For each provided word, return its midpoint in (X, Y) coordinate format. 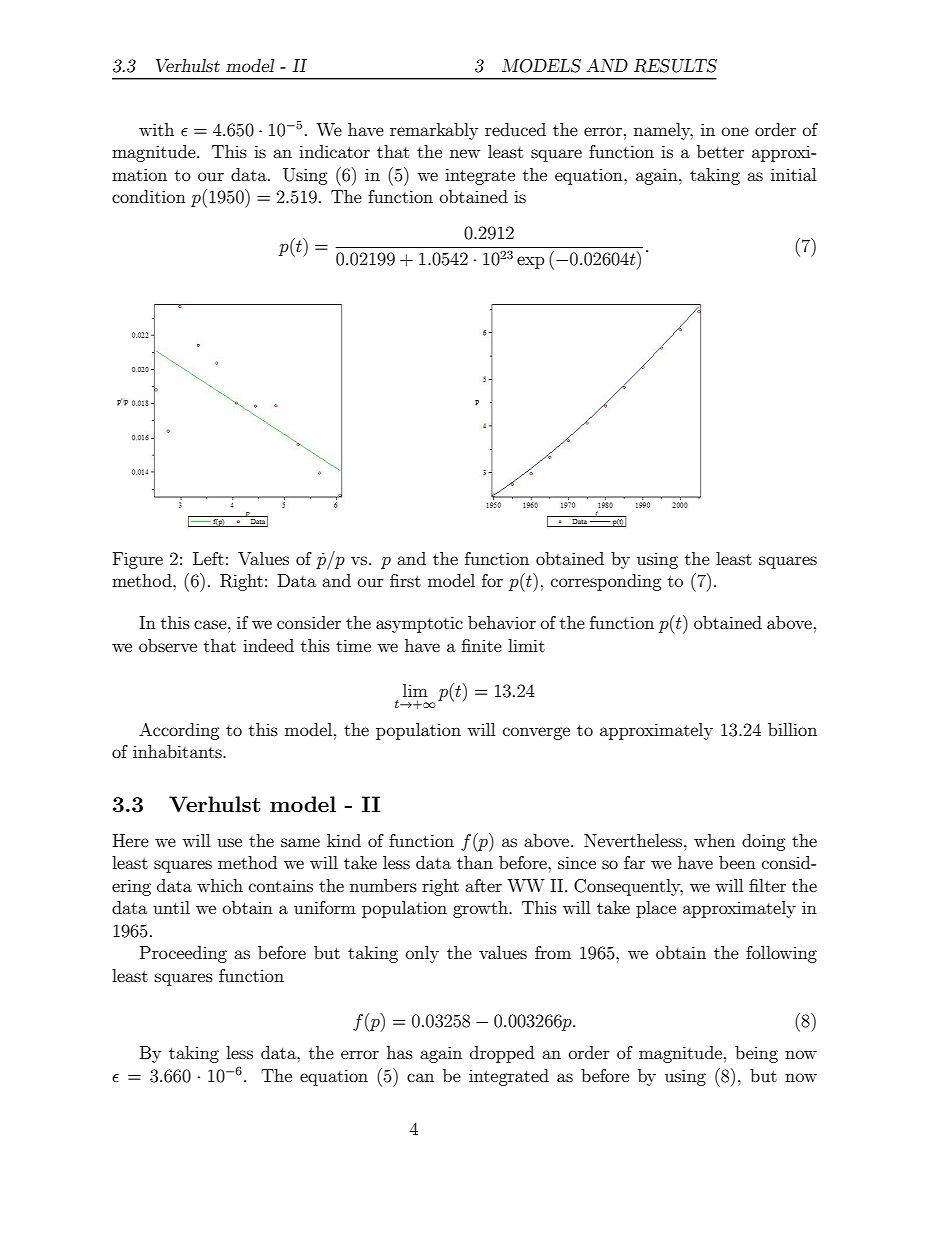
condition (149, 196)
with (156, 129)
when (714, 840)
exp (531, 262)
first (405, 580)
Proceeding (183, 954)
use (229, 842)
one (735, 131)
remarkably (434, 131)
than (475, 862)
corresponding (606, 582)
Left (208, 558)
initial (793, 174)
